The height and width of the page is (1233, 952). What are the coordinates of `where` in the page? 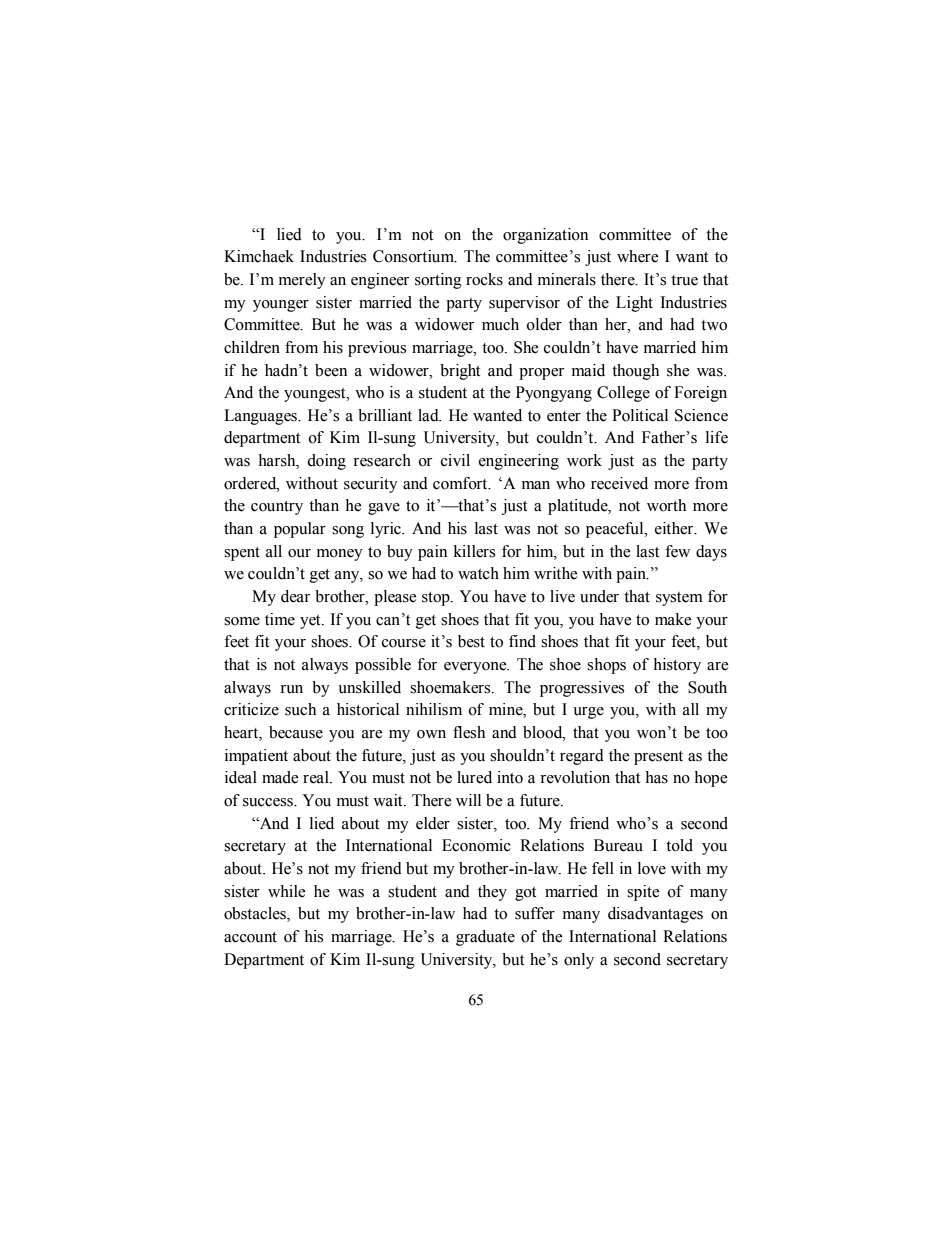 It's located at (638, 256).
